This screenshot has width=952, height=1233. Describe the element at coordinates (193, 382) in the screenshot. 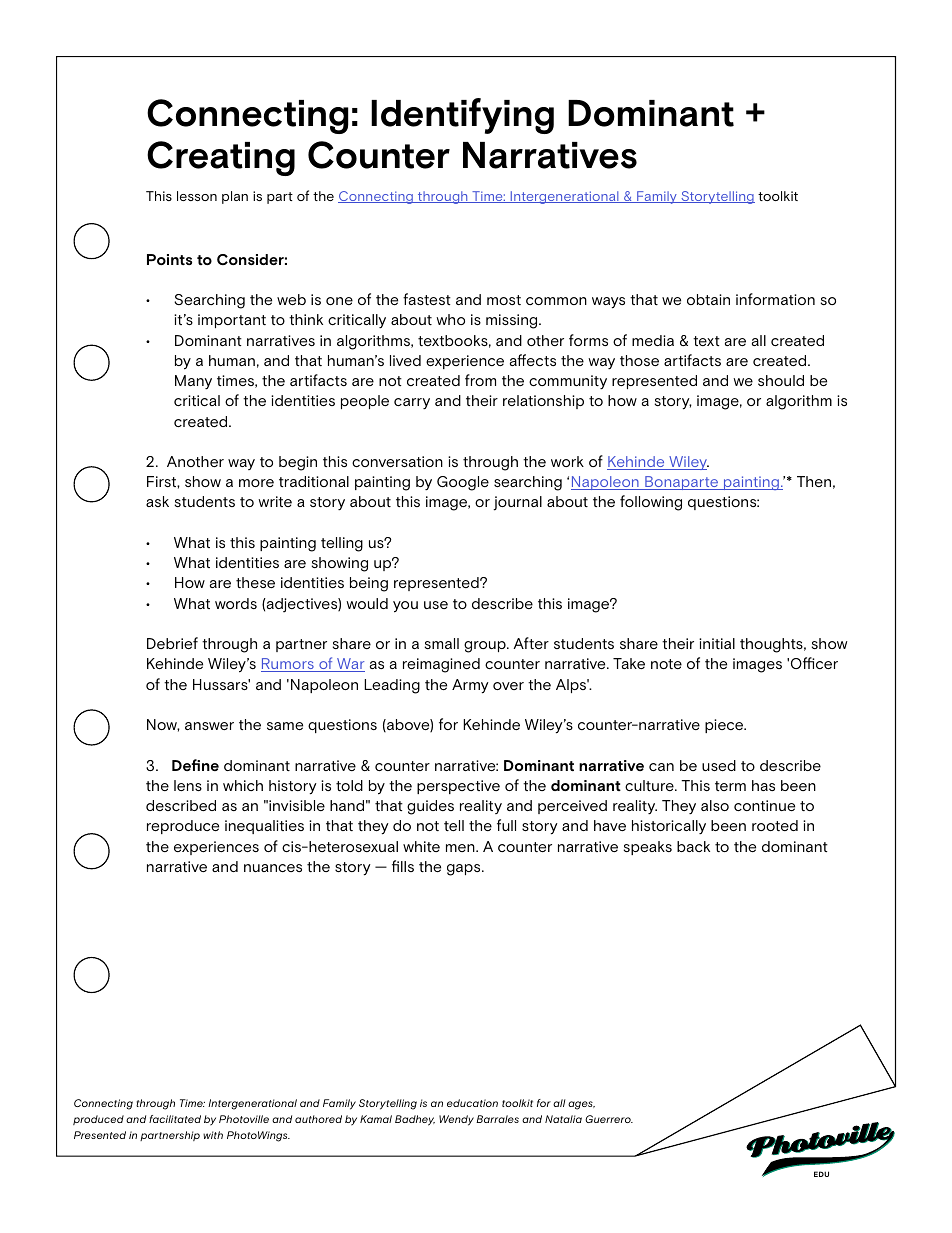

I see `Many` at that location.
